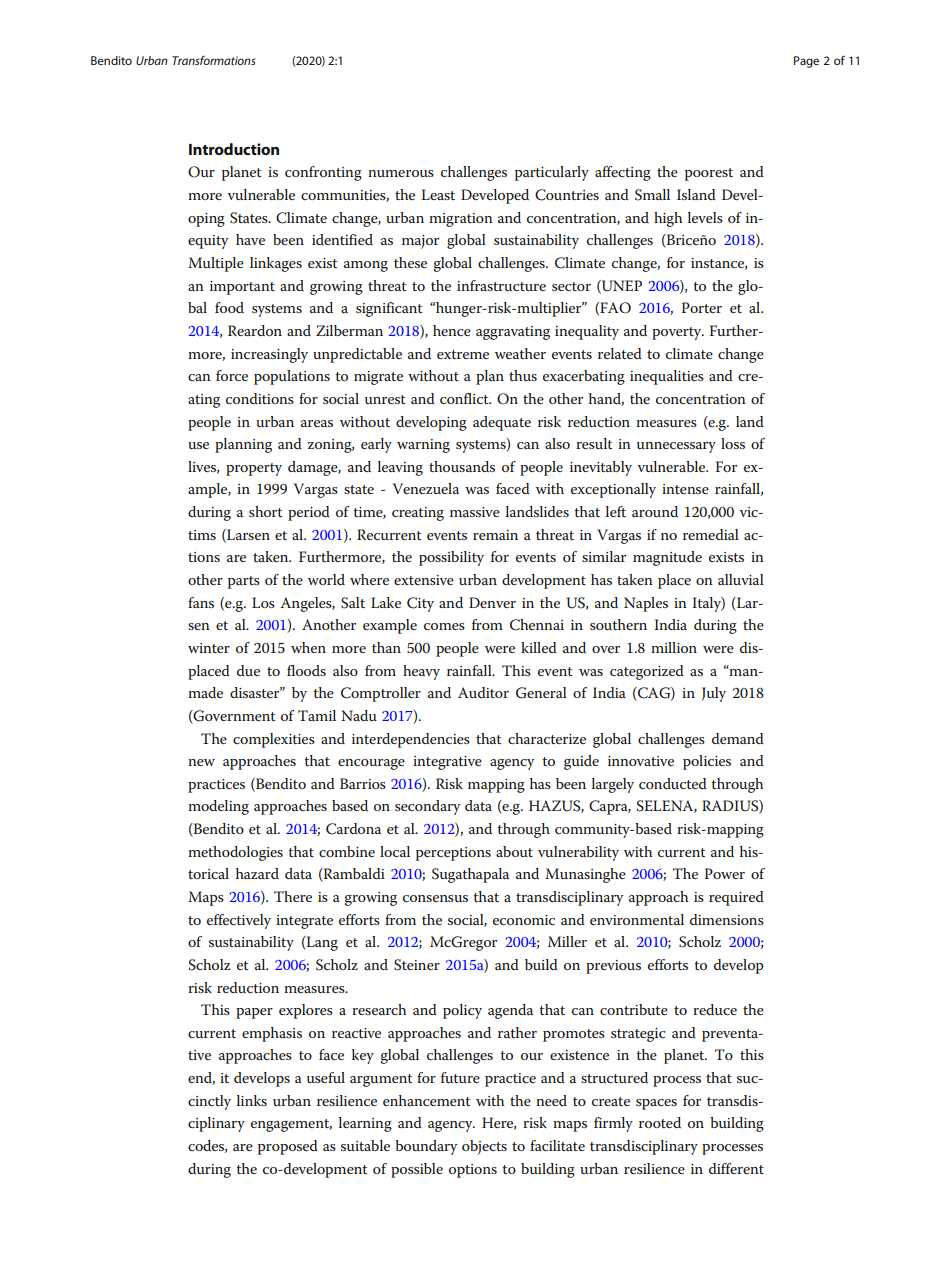 This screenshot has width=952, height=1270. I want to click on Page, so click(806, 62).
